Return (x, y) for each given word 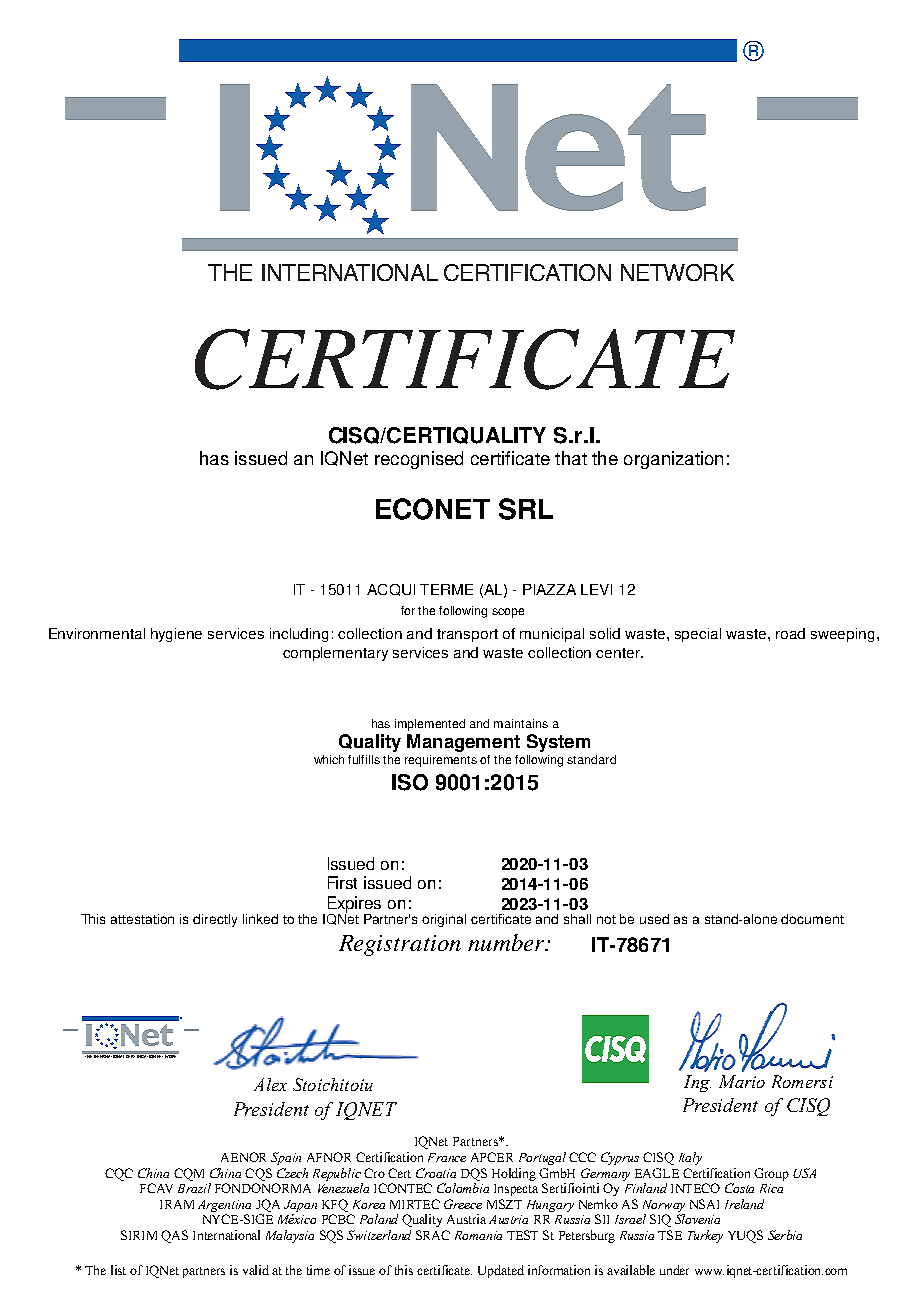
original (444, 920)
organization (673, 460)
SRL (526, 509)
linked (260, 919)
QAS (174, 1236)
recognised (419, 460)
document (812, 919)
